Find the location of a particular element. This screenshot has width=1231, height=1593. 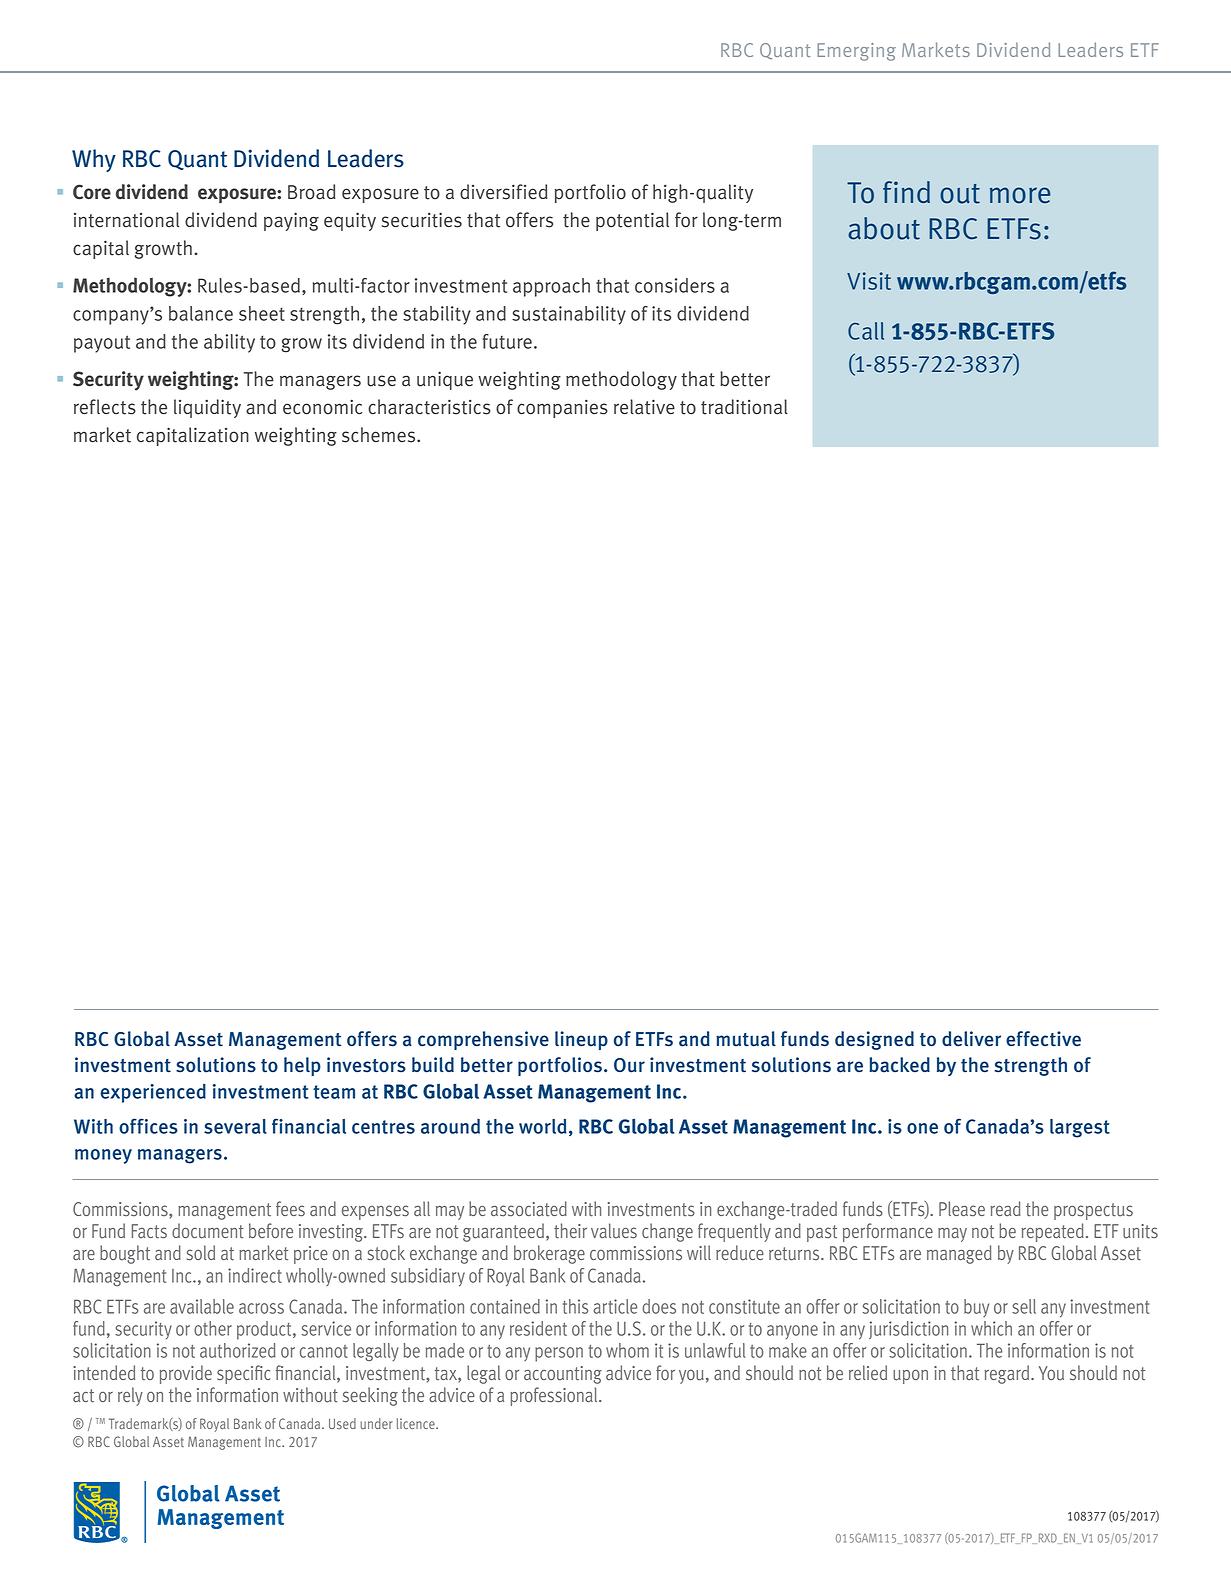

lineup is located at coordinates (581, 1040).
